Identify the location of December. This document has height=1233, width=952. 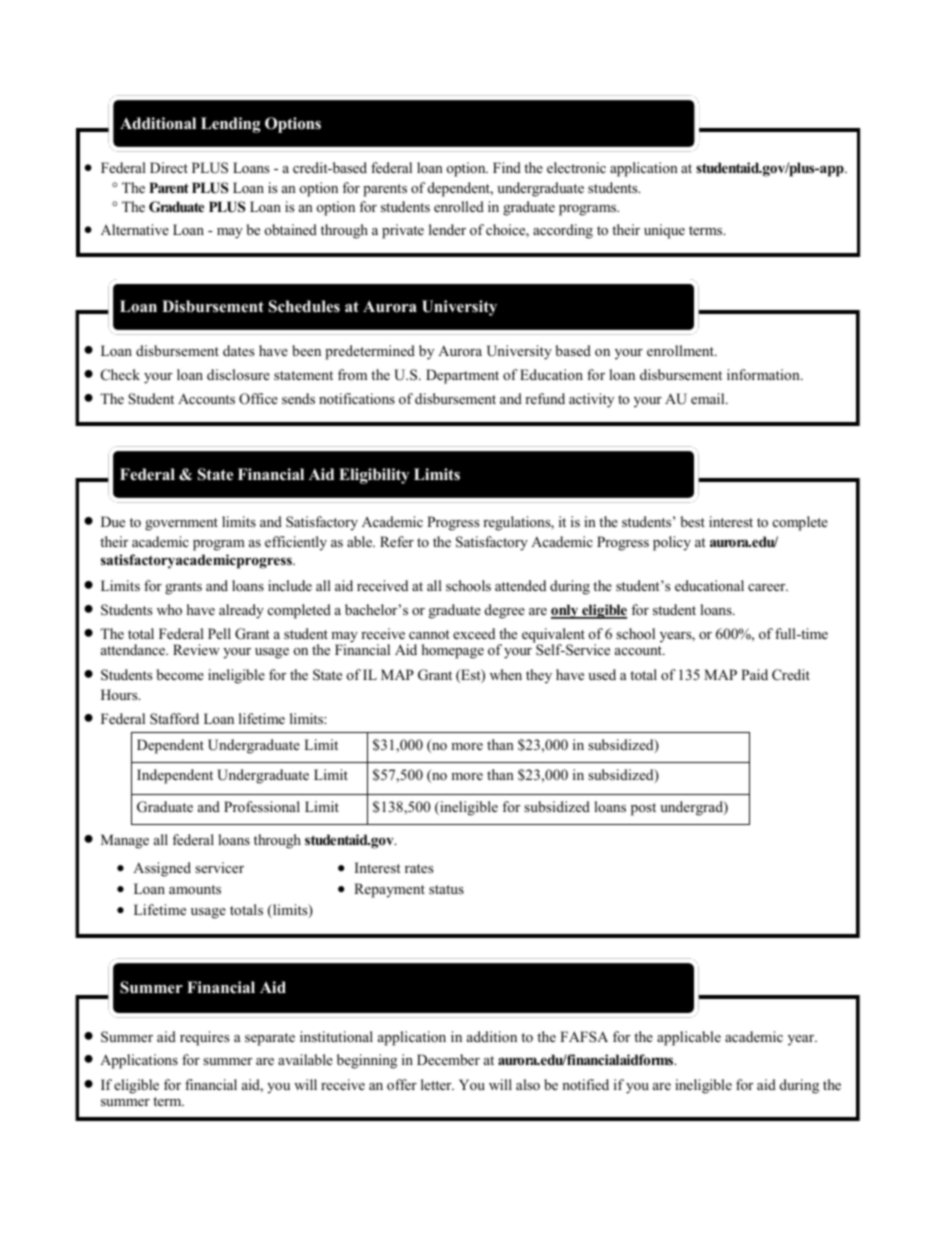
(448, 1059).
